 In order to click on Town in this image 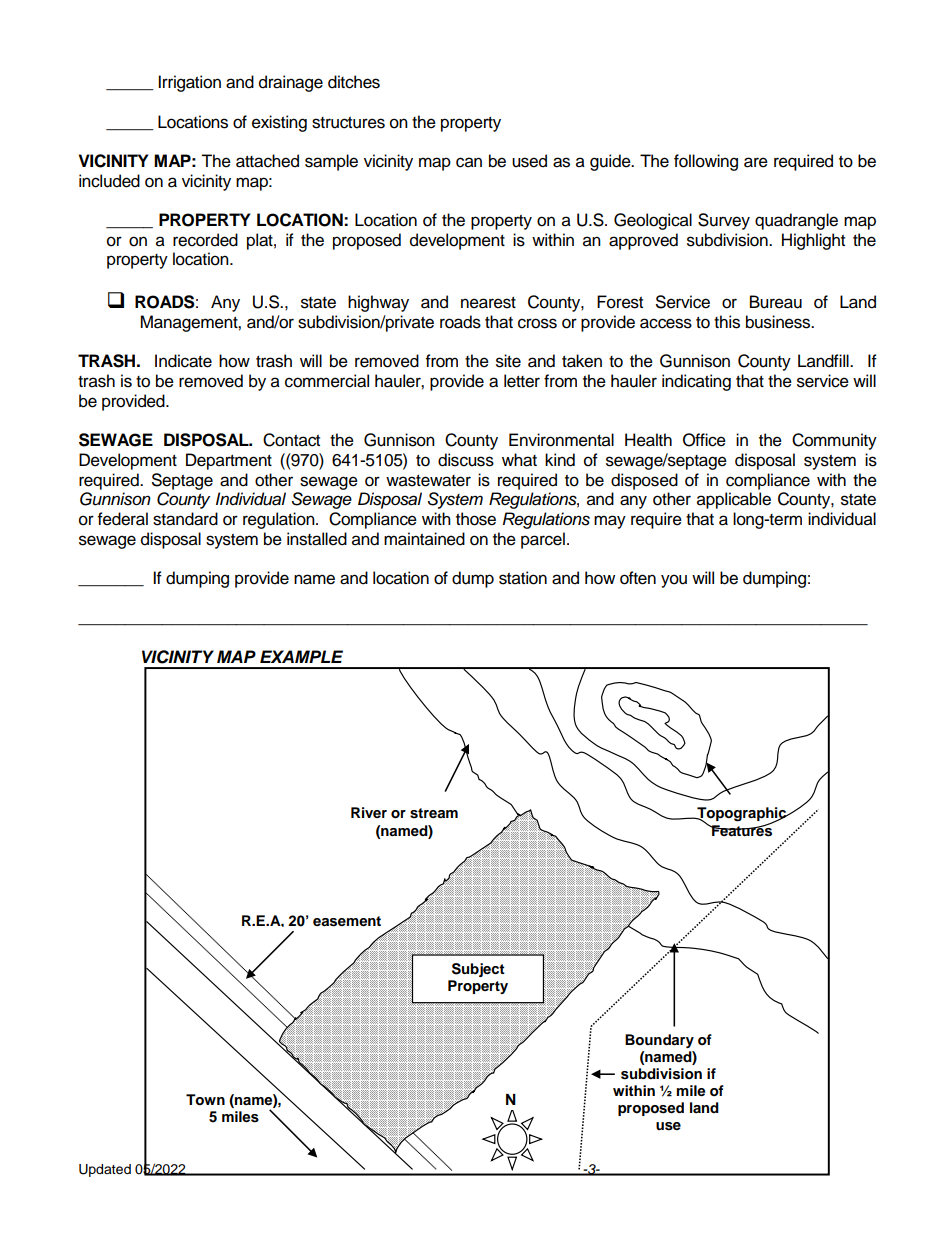, I will do `click(205, 1100)`.
